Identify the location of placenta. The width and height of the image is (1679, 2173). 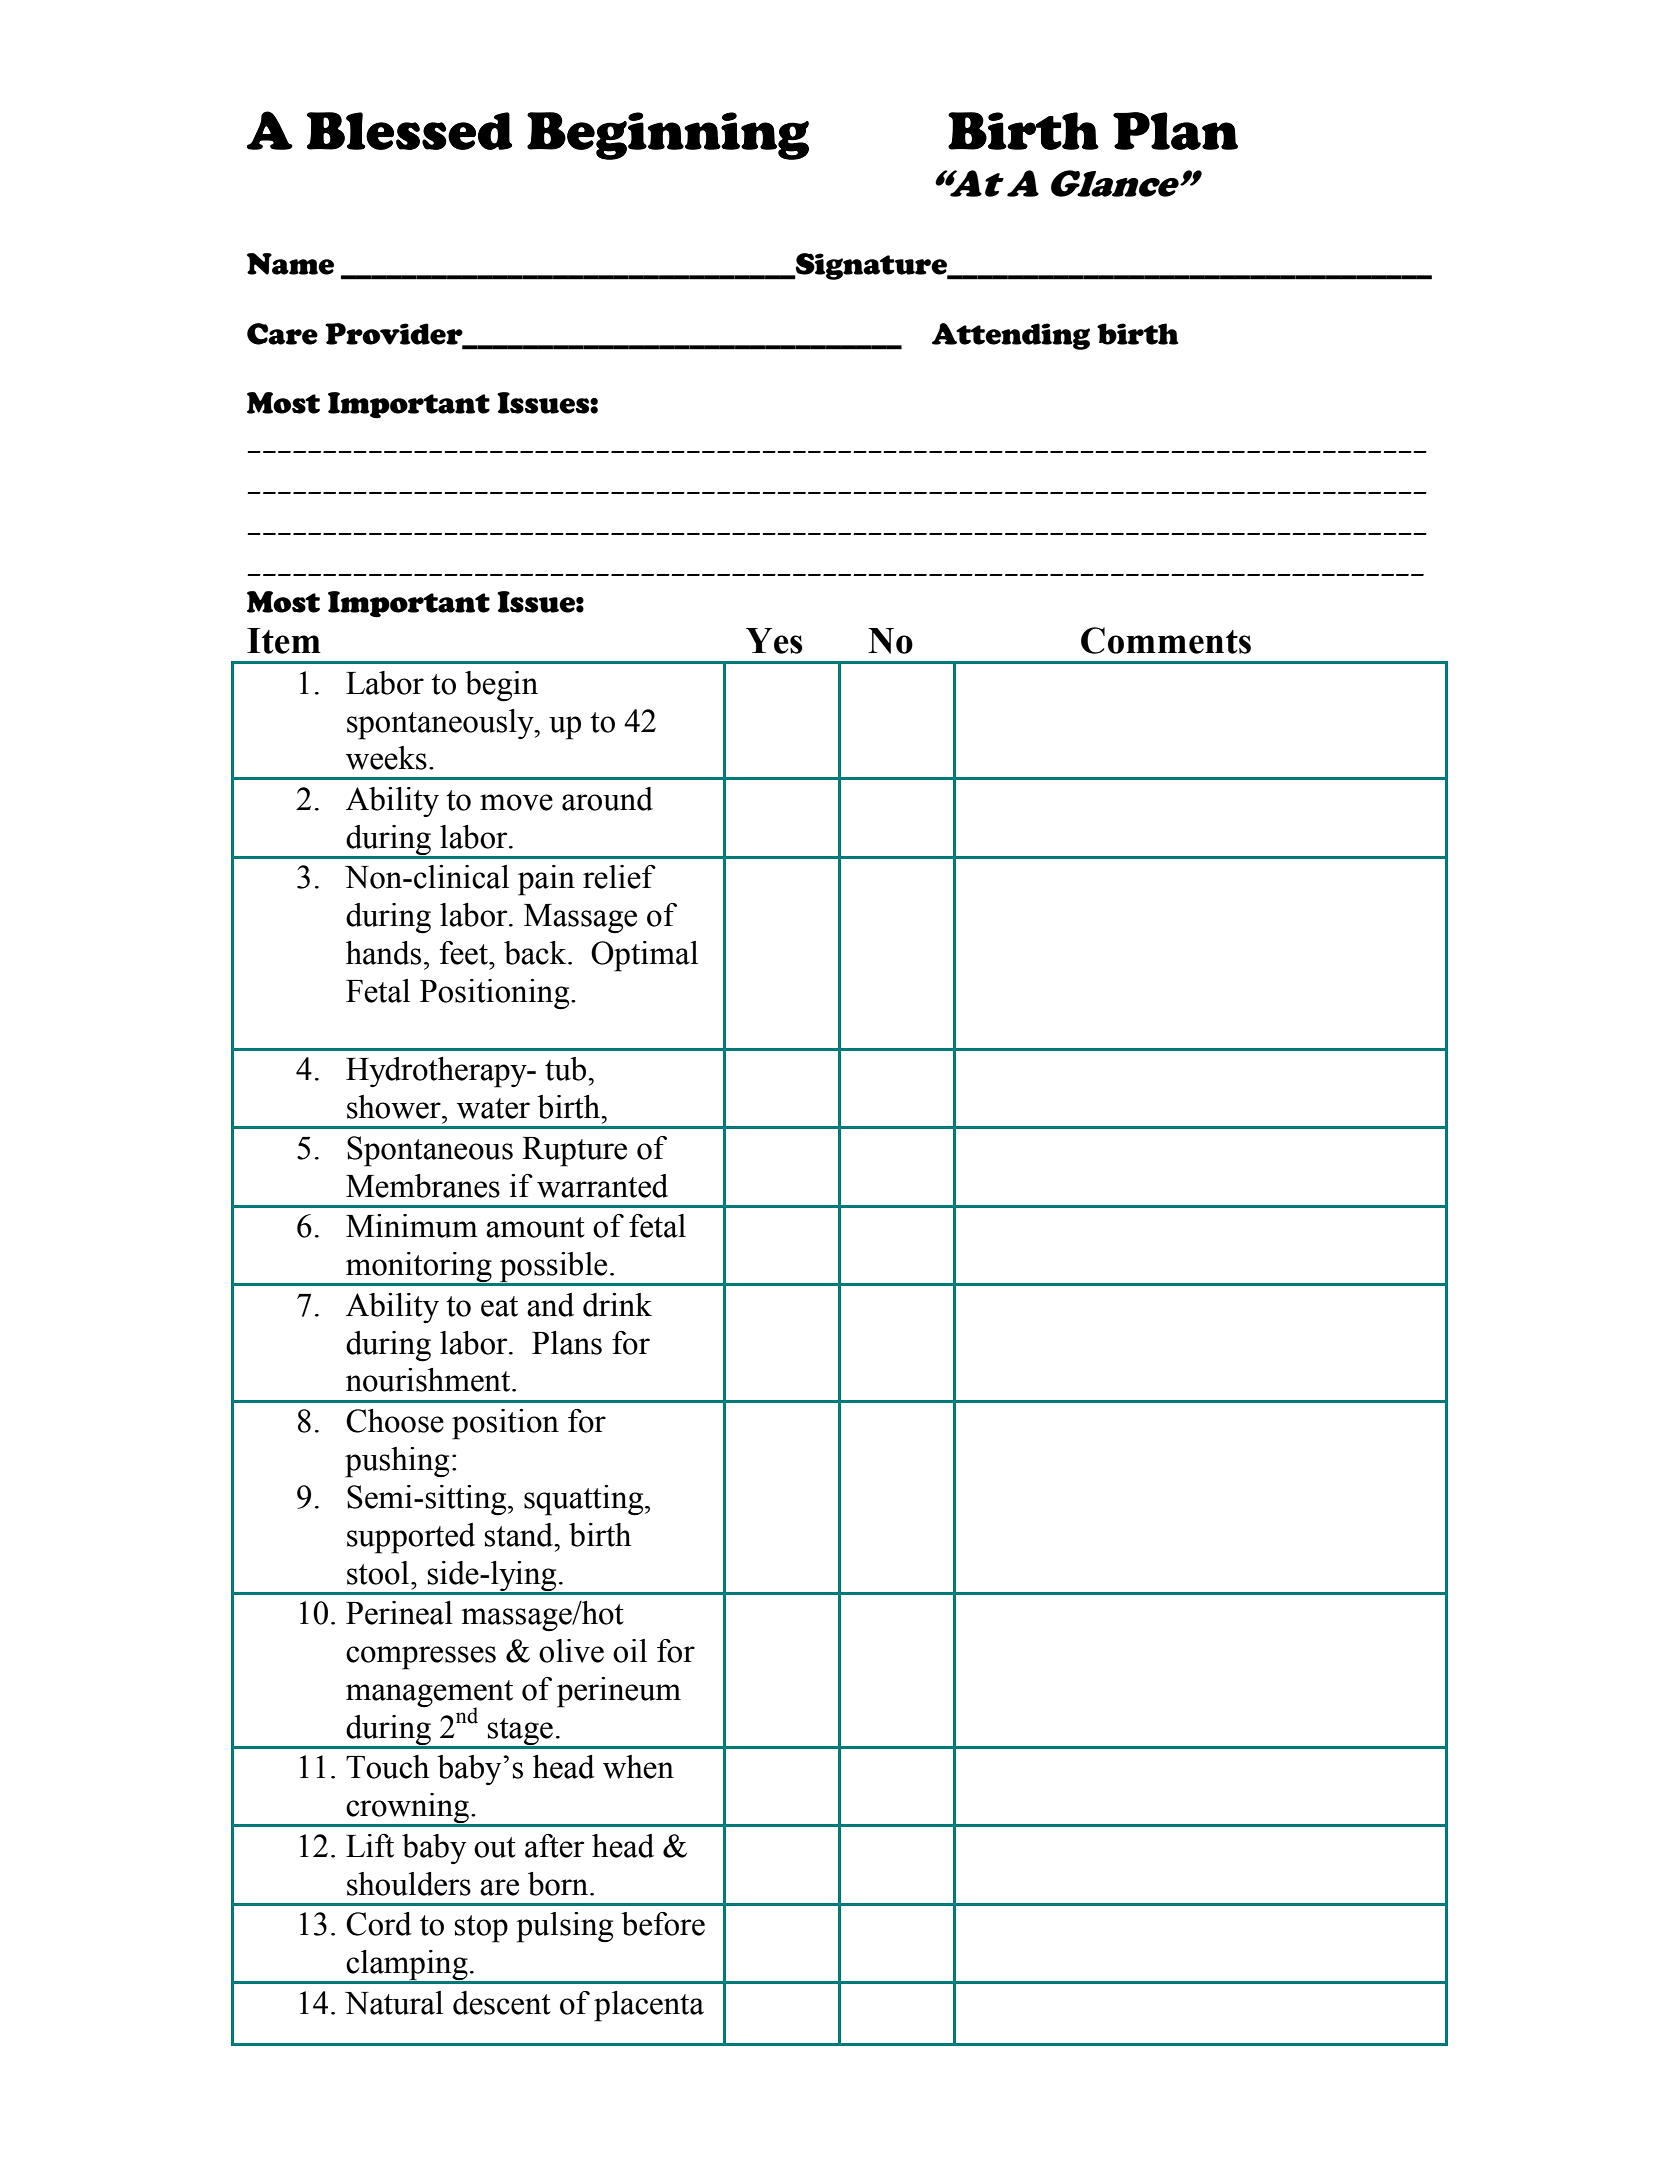
(649, 2006).
